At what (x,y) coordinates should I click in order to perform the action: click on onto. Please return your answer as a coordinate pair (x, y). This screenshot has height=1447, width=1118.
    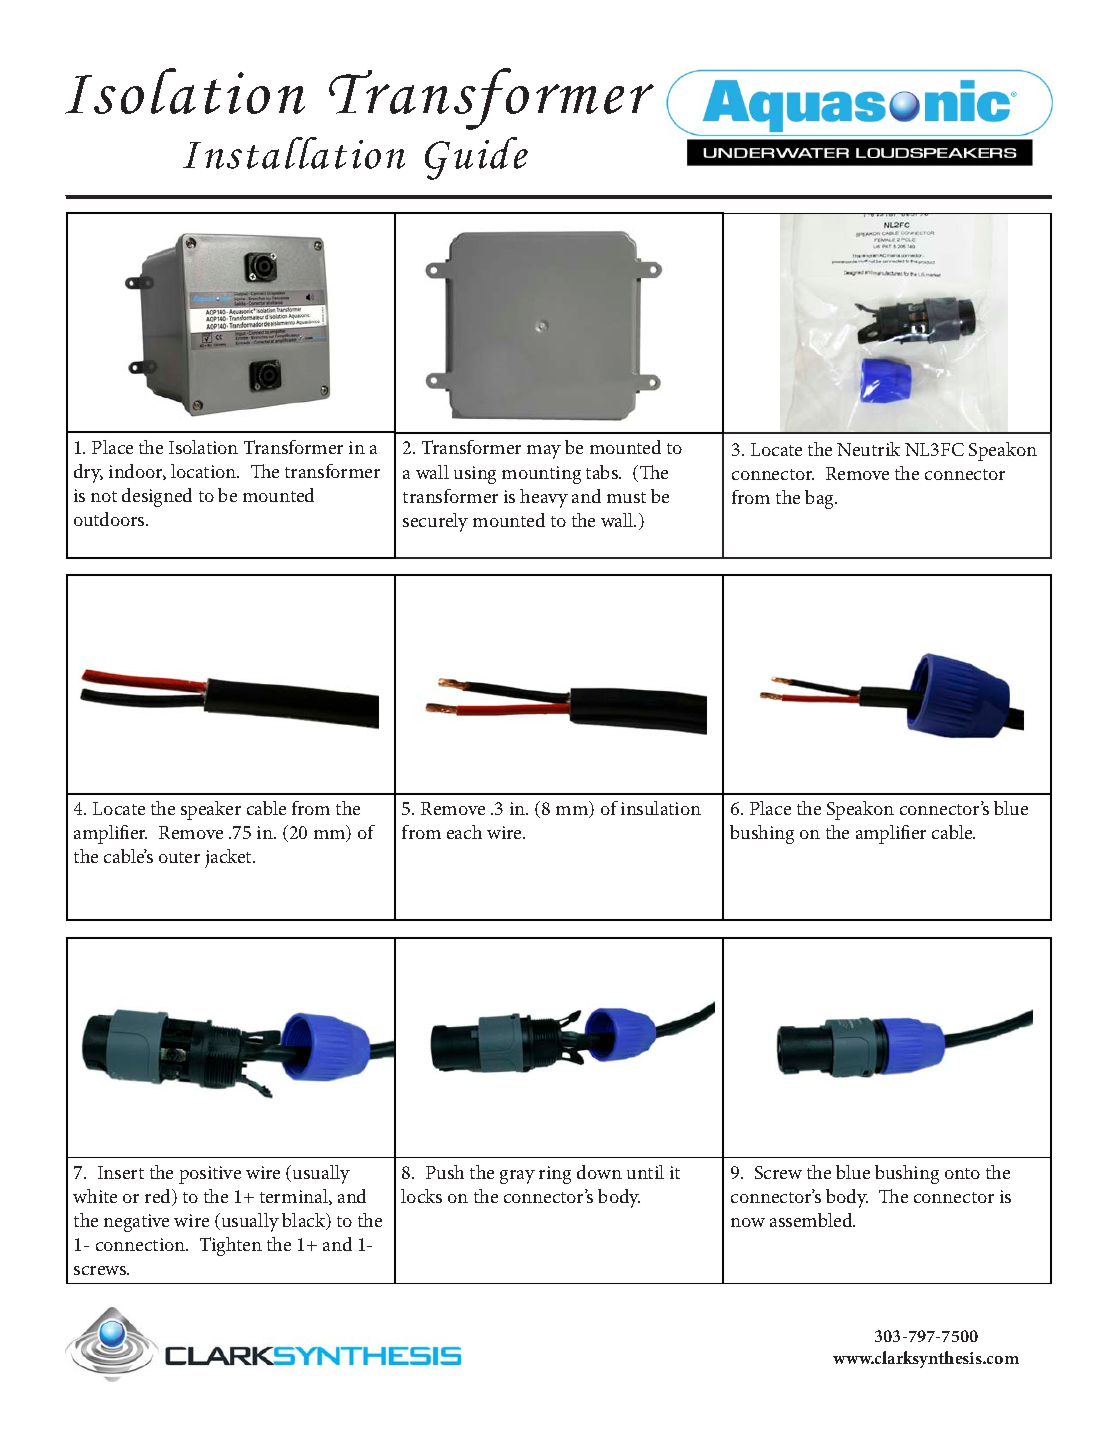
    Looking at the image, I should click on (962, 1173).
